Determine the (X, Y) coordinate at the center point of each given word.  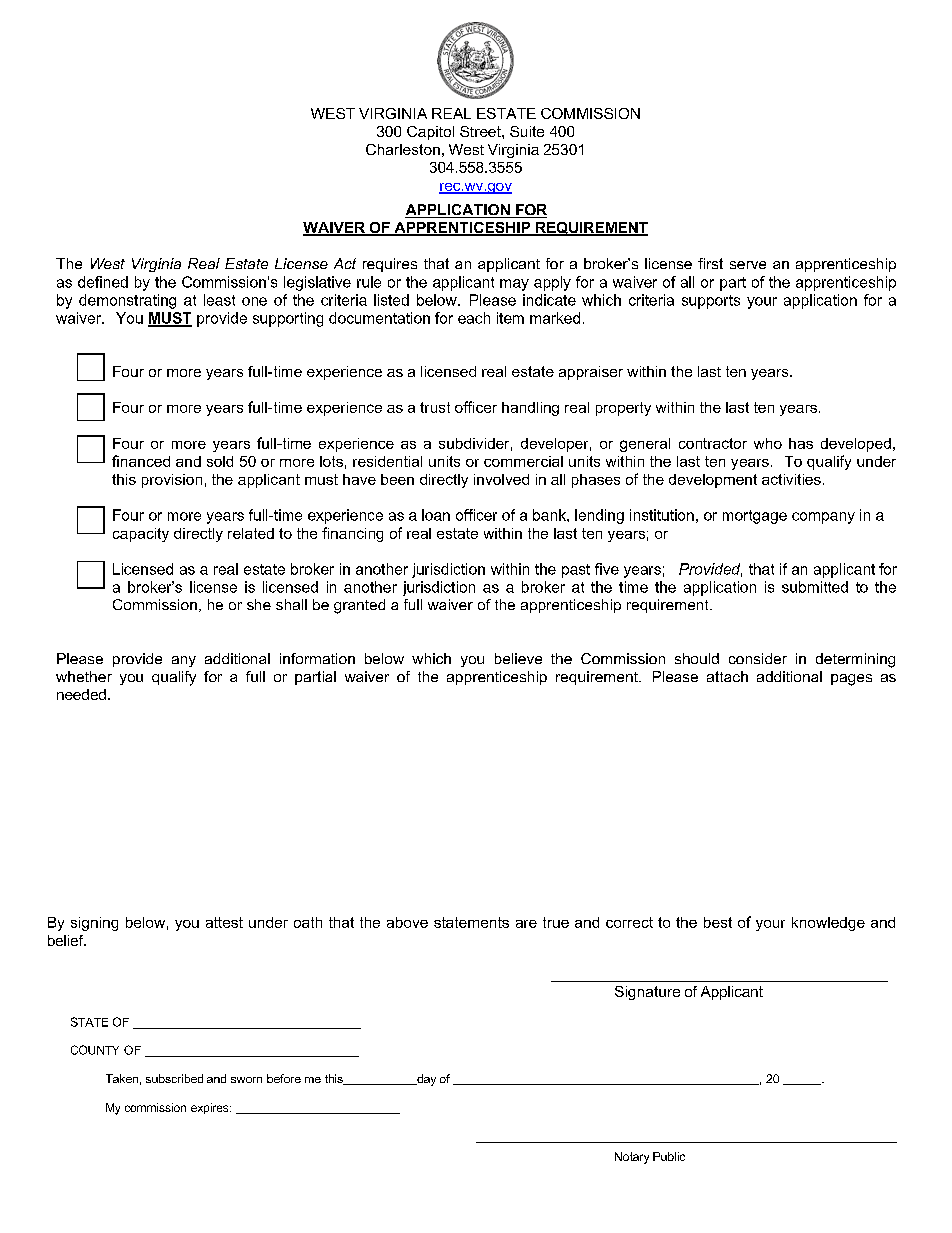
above (407, 922)
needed (81, 694)
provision (172, 481)
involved (501, 479)
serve (748, 265)
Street (481, 131)
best (718, 922)
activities (791, 479)
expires (211, 1108)
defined (103, 282)
